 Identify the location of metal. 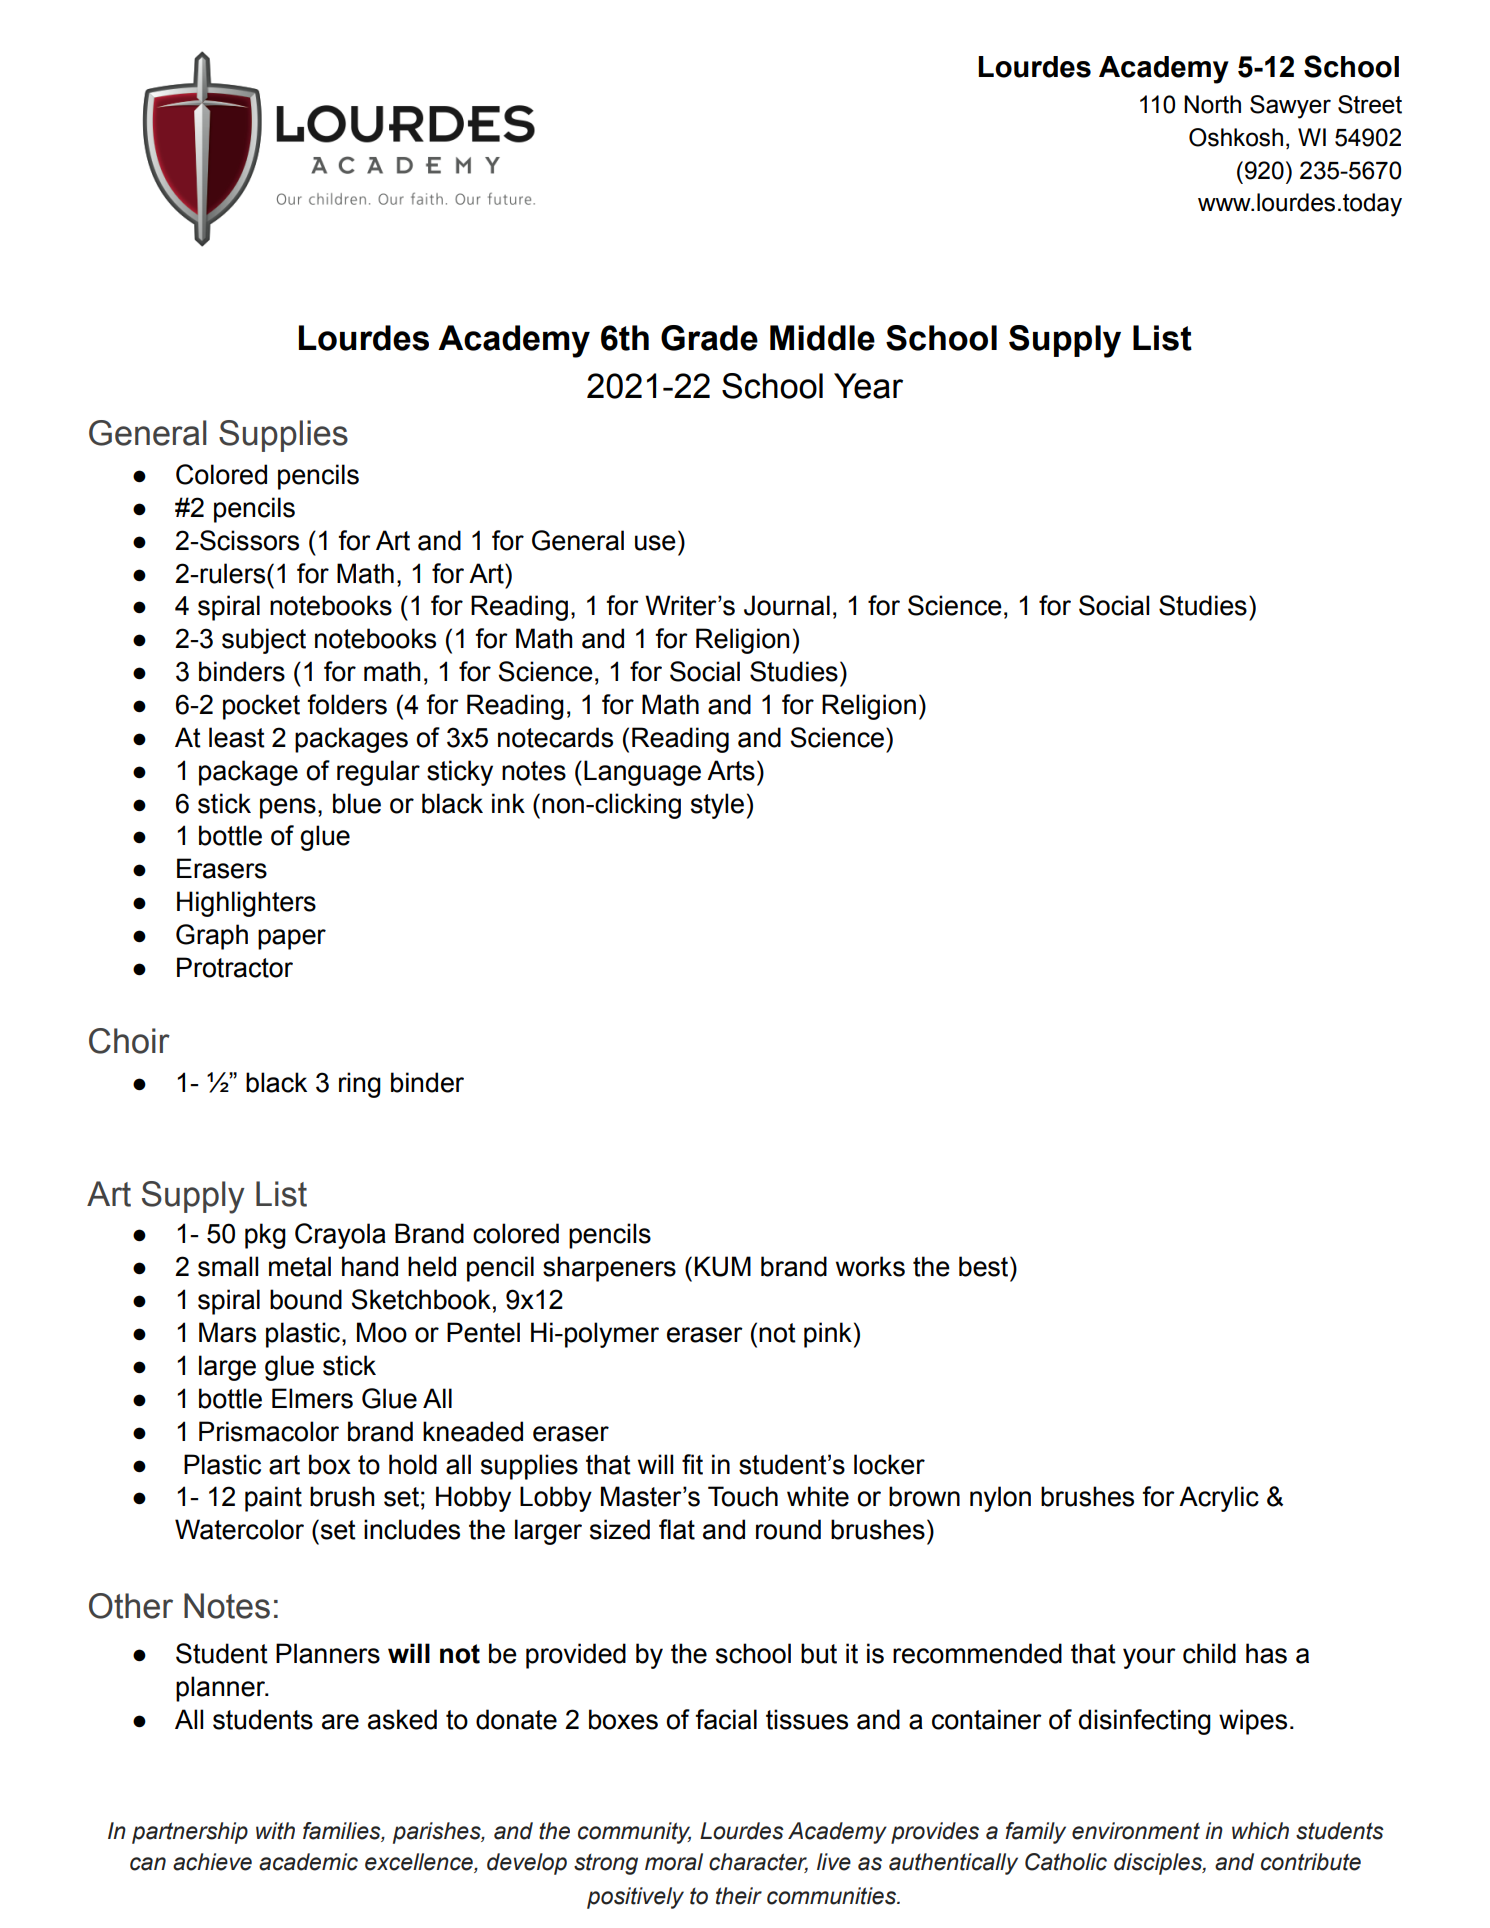
(300, 1266).
